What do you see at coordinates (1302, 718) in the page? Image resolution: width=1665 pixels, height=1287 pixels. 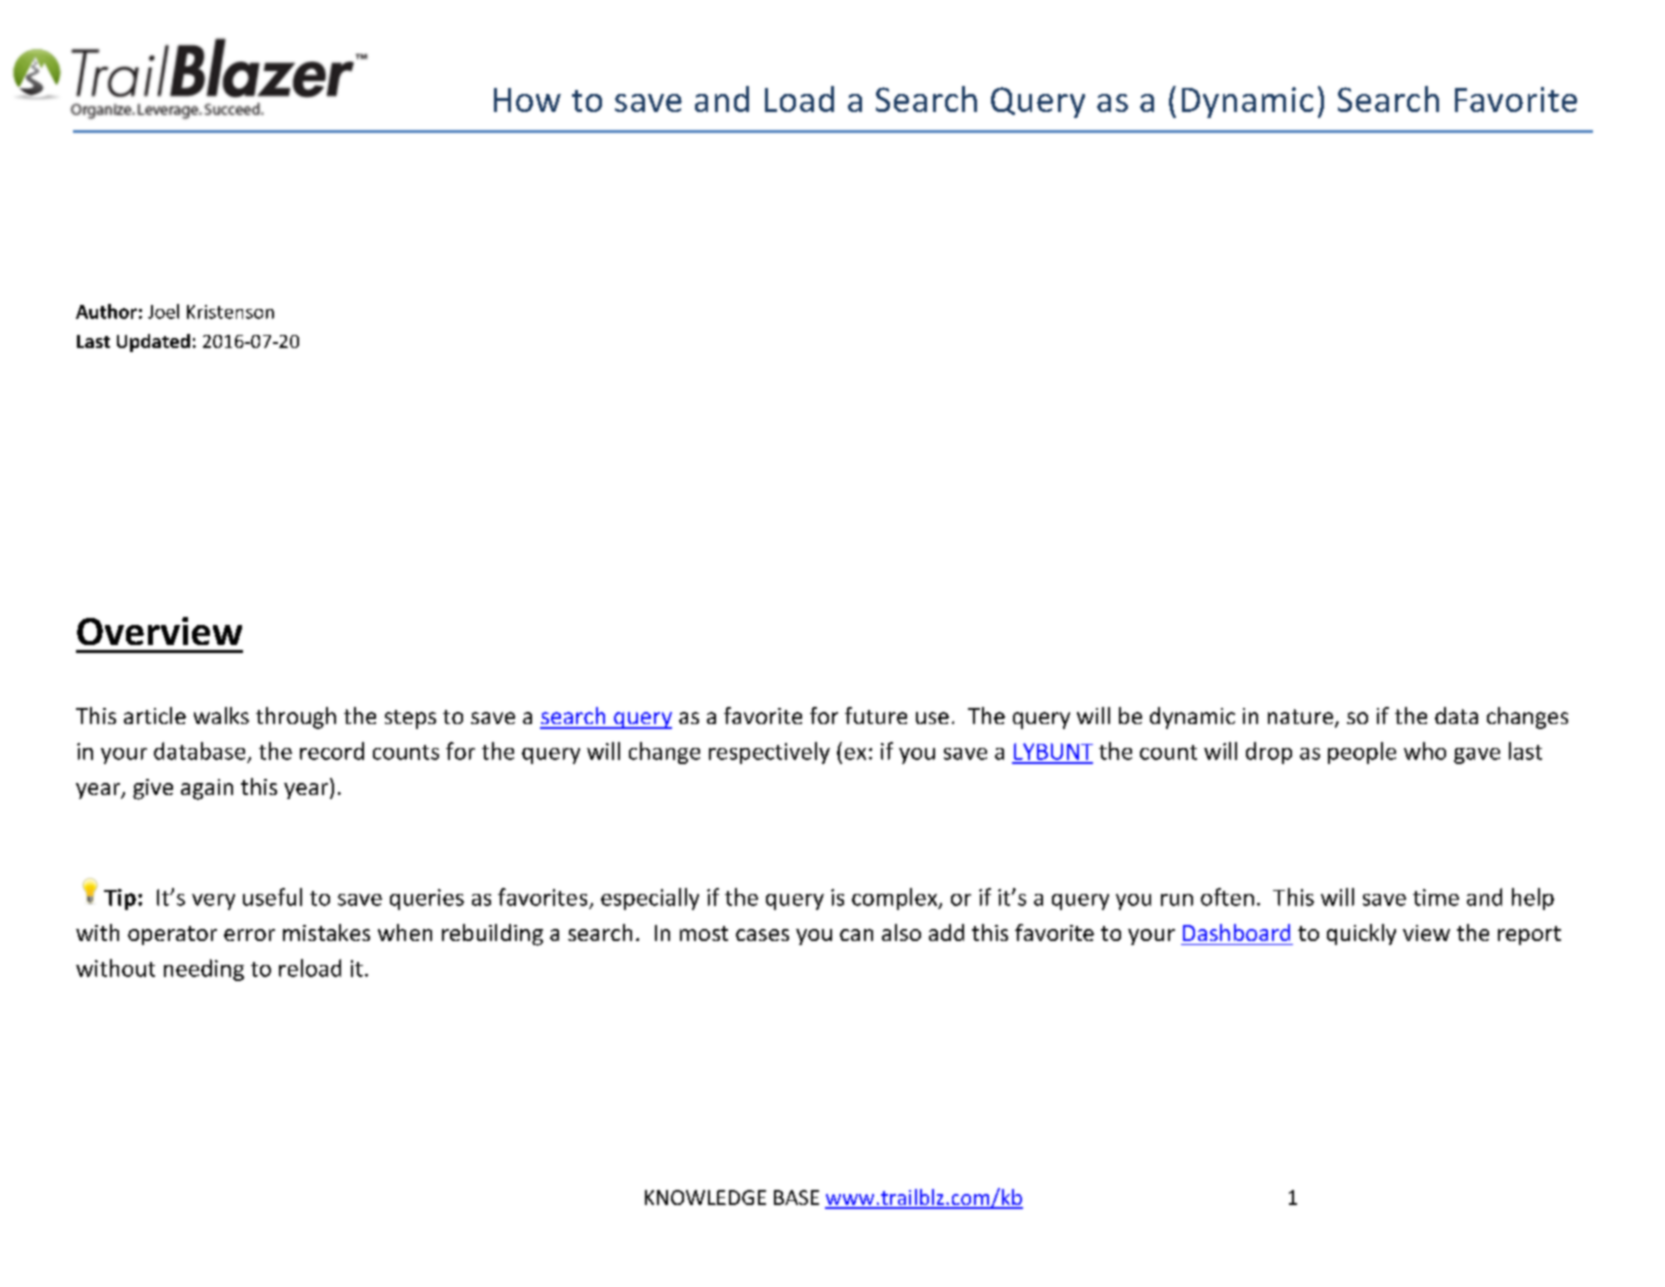 I see `nature` at bounding box center [1302, 718].
